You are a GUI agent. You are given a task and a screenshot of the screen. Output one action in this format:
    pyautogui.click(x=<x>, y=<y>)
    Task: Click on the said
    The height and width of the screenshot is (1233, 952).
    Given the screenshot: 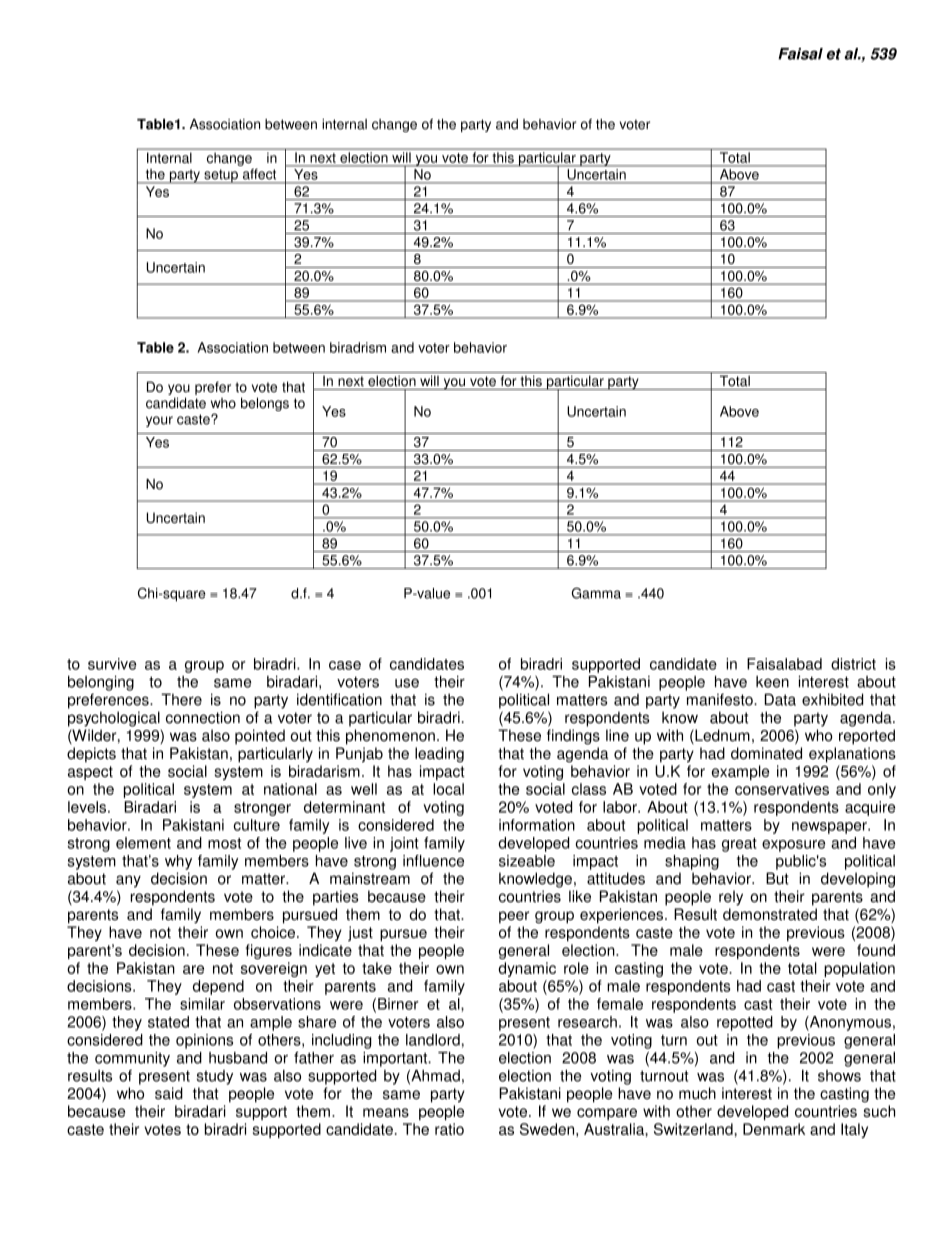 What is the action you would take?
    pyautogui.click(x=169, y=1093)
